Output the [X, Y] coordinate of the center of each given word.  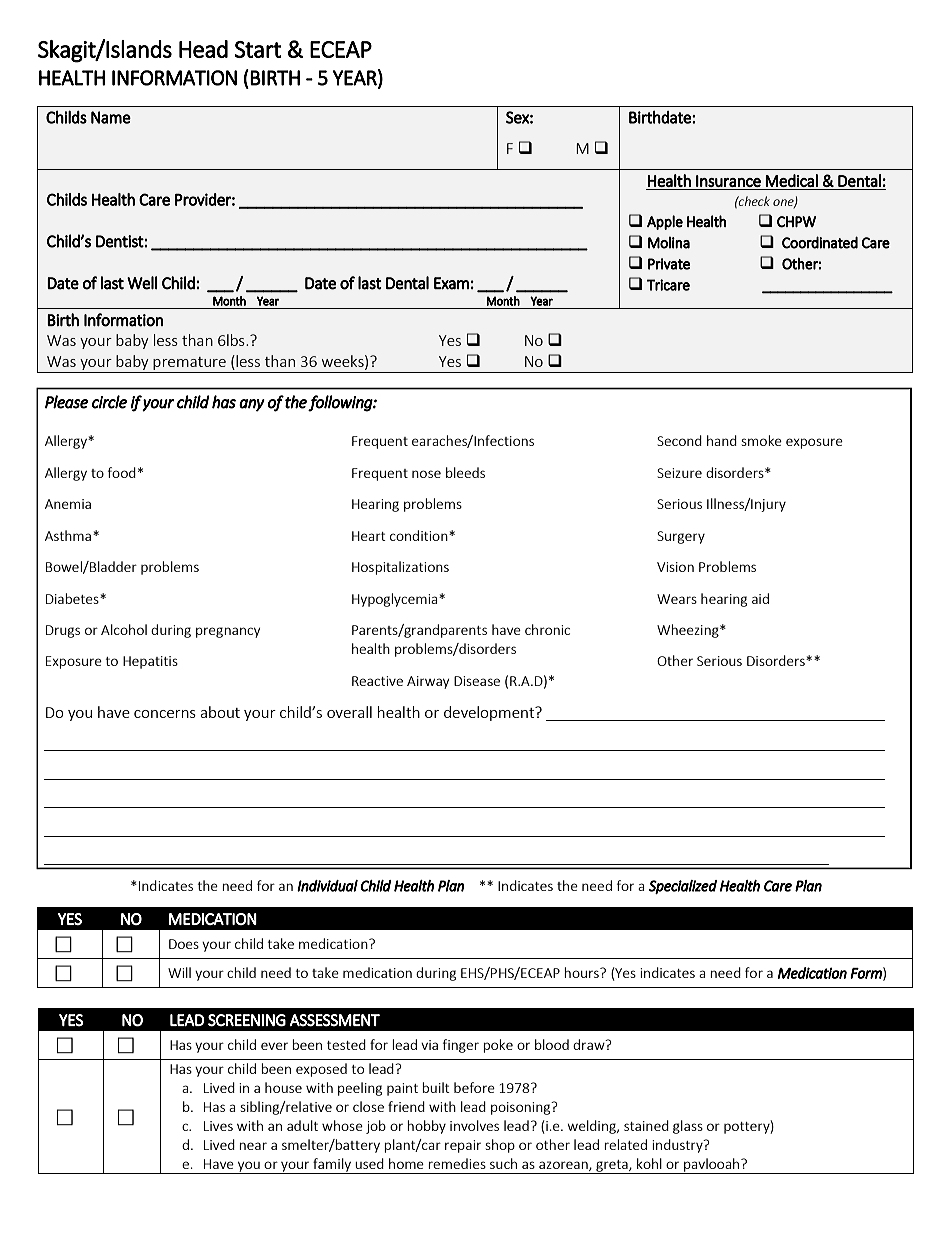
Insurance [728, 181]
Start [258, 49]
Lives [218, 1126]
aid [760, 598]
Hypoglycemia [396, 600]
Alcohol [124, 629]
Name [111, 117]
